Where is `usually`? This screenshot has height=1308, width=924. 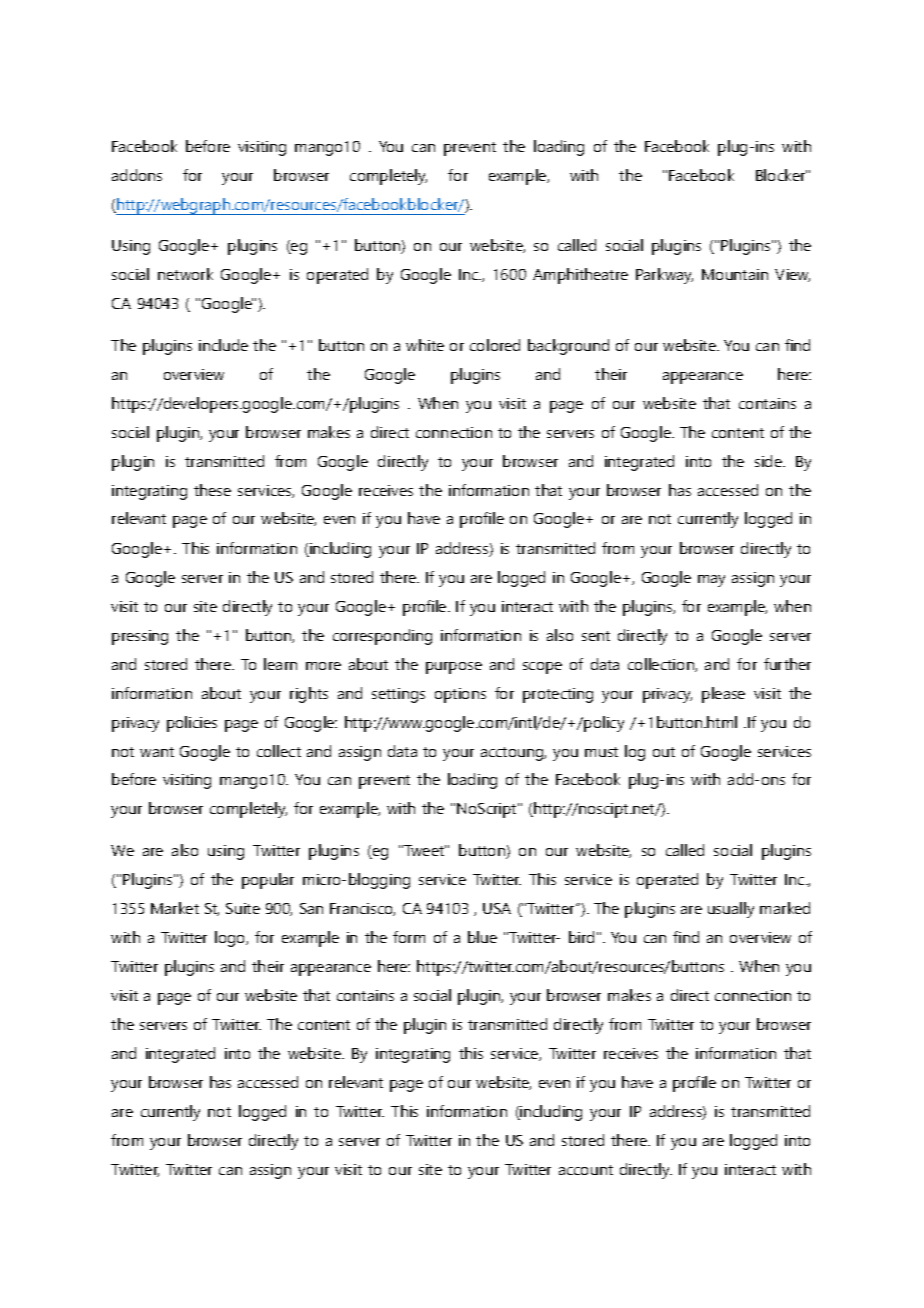 usually is located at coordinates (731, 910).
